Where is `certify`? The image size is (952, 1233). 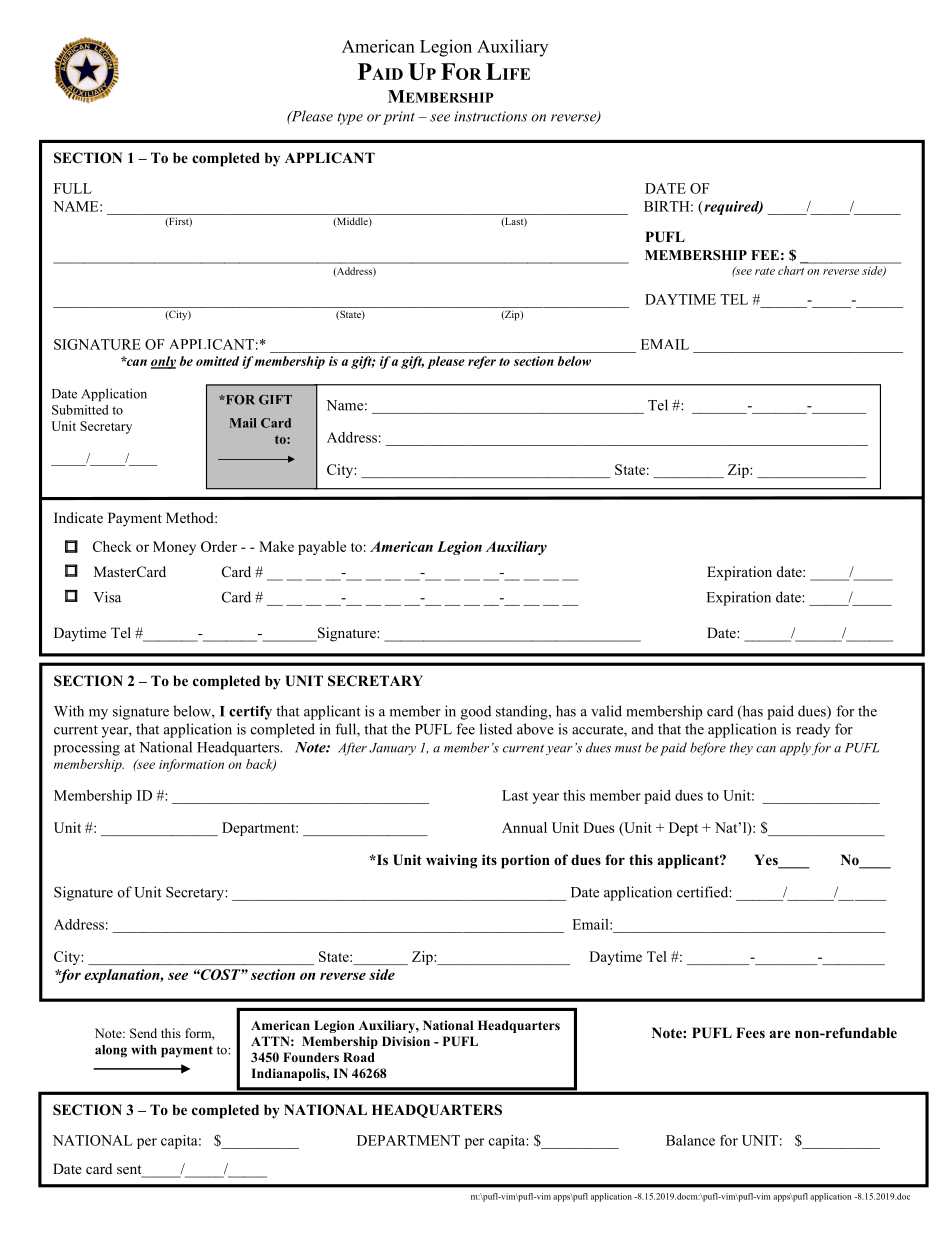
certify is located at coordinates (250, 712).
